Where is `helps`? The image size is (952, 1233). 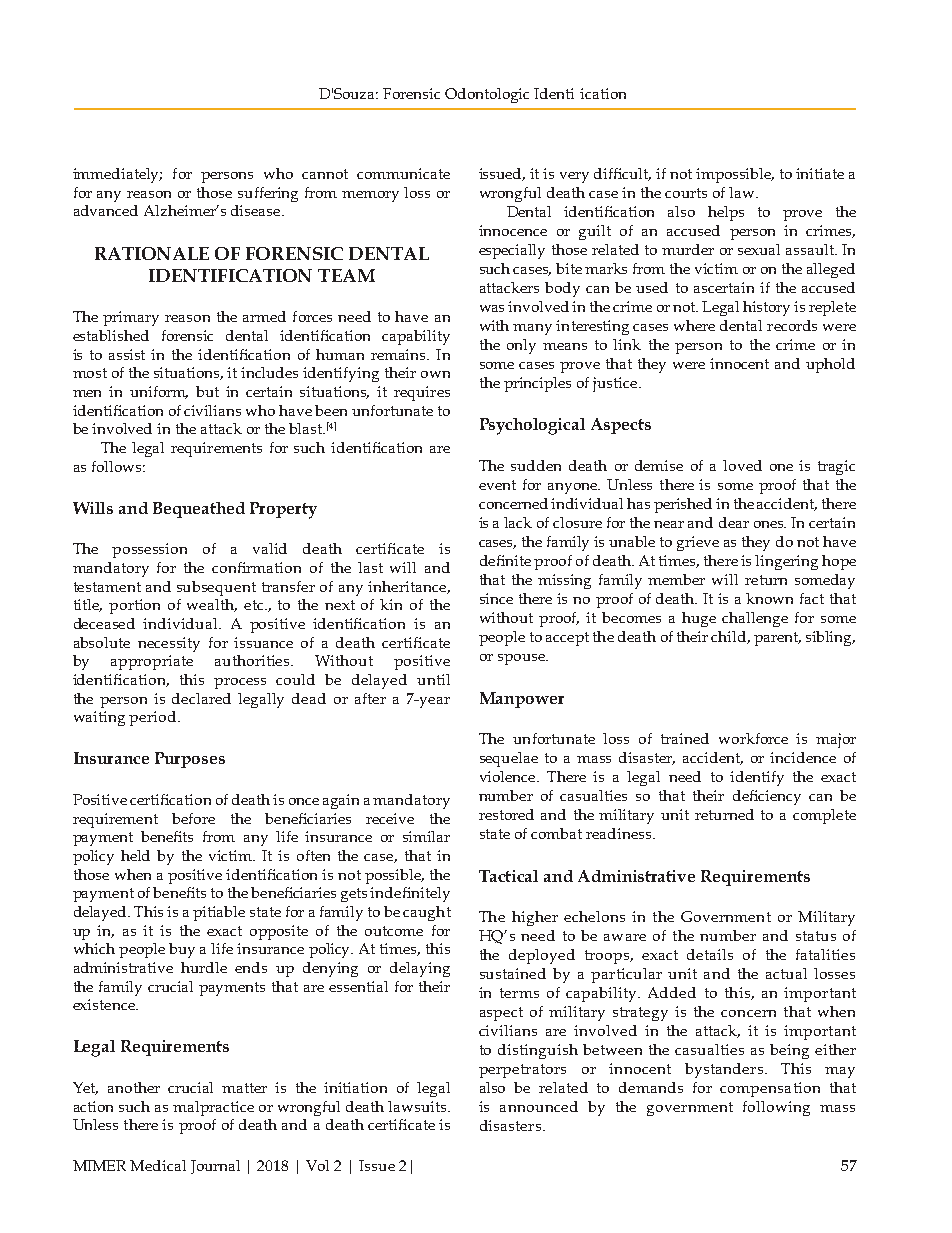 helps is located at coordinates (726, 213).
